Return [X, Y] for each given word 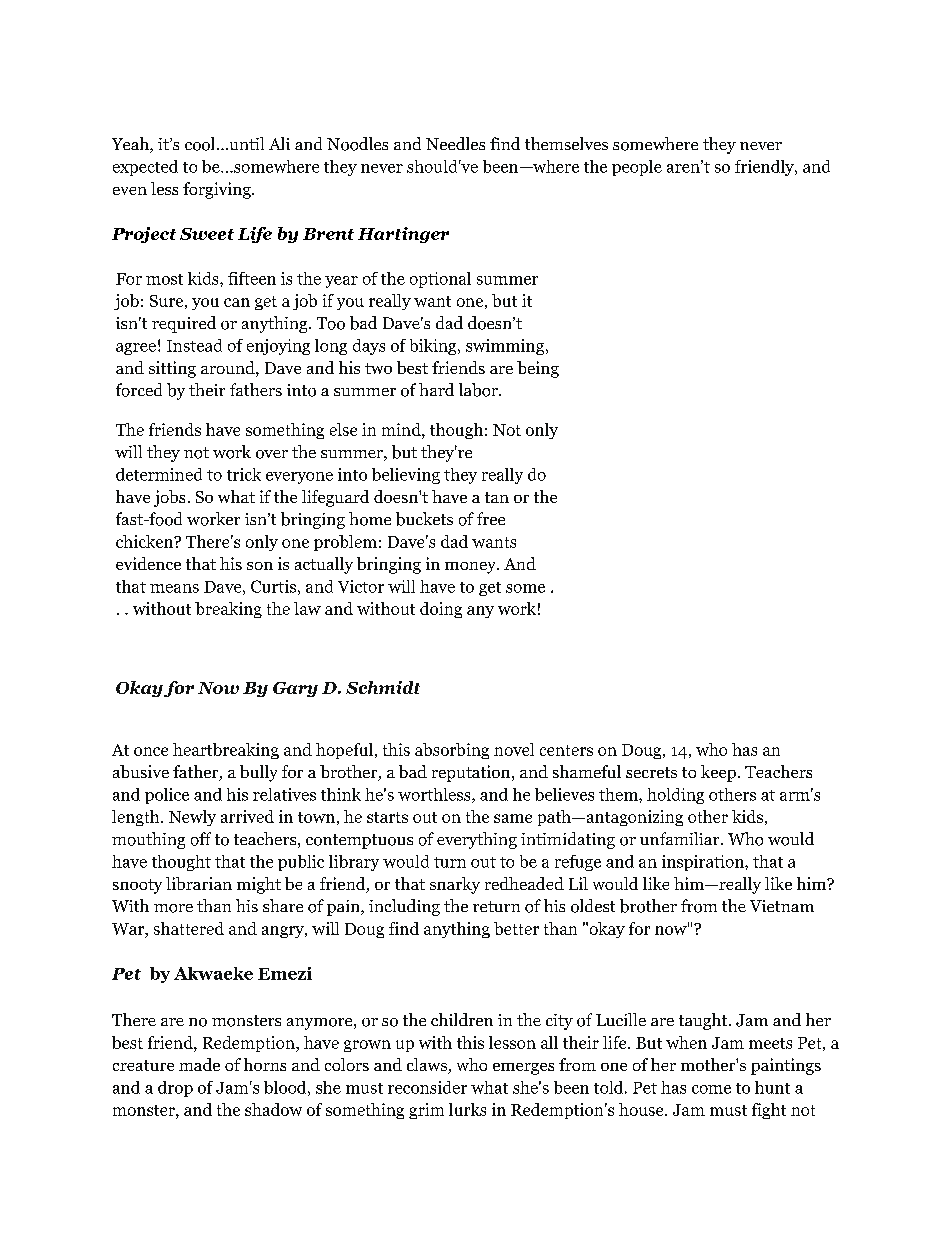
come [711, 1089]
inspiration [704, 863]
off [201, 839]
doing [441, 610]
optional [440, 280]
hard [436, 389]
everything [477, 840]
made [199, 1064]
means [174, 588]
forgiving [218, 190]
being [538, 369]
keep [718, 773]
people [637, 168]
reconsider [427, 1087]
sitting [172, 369]
